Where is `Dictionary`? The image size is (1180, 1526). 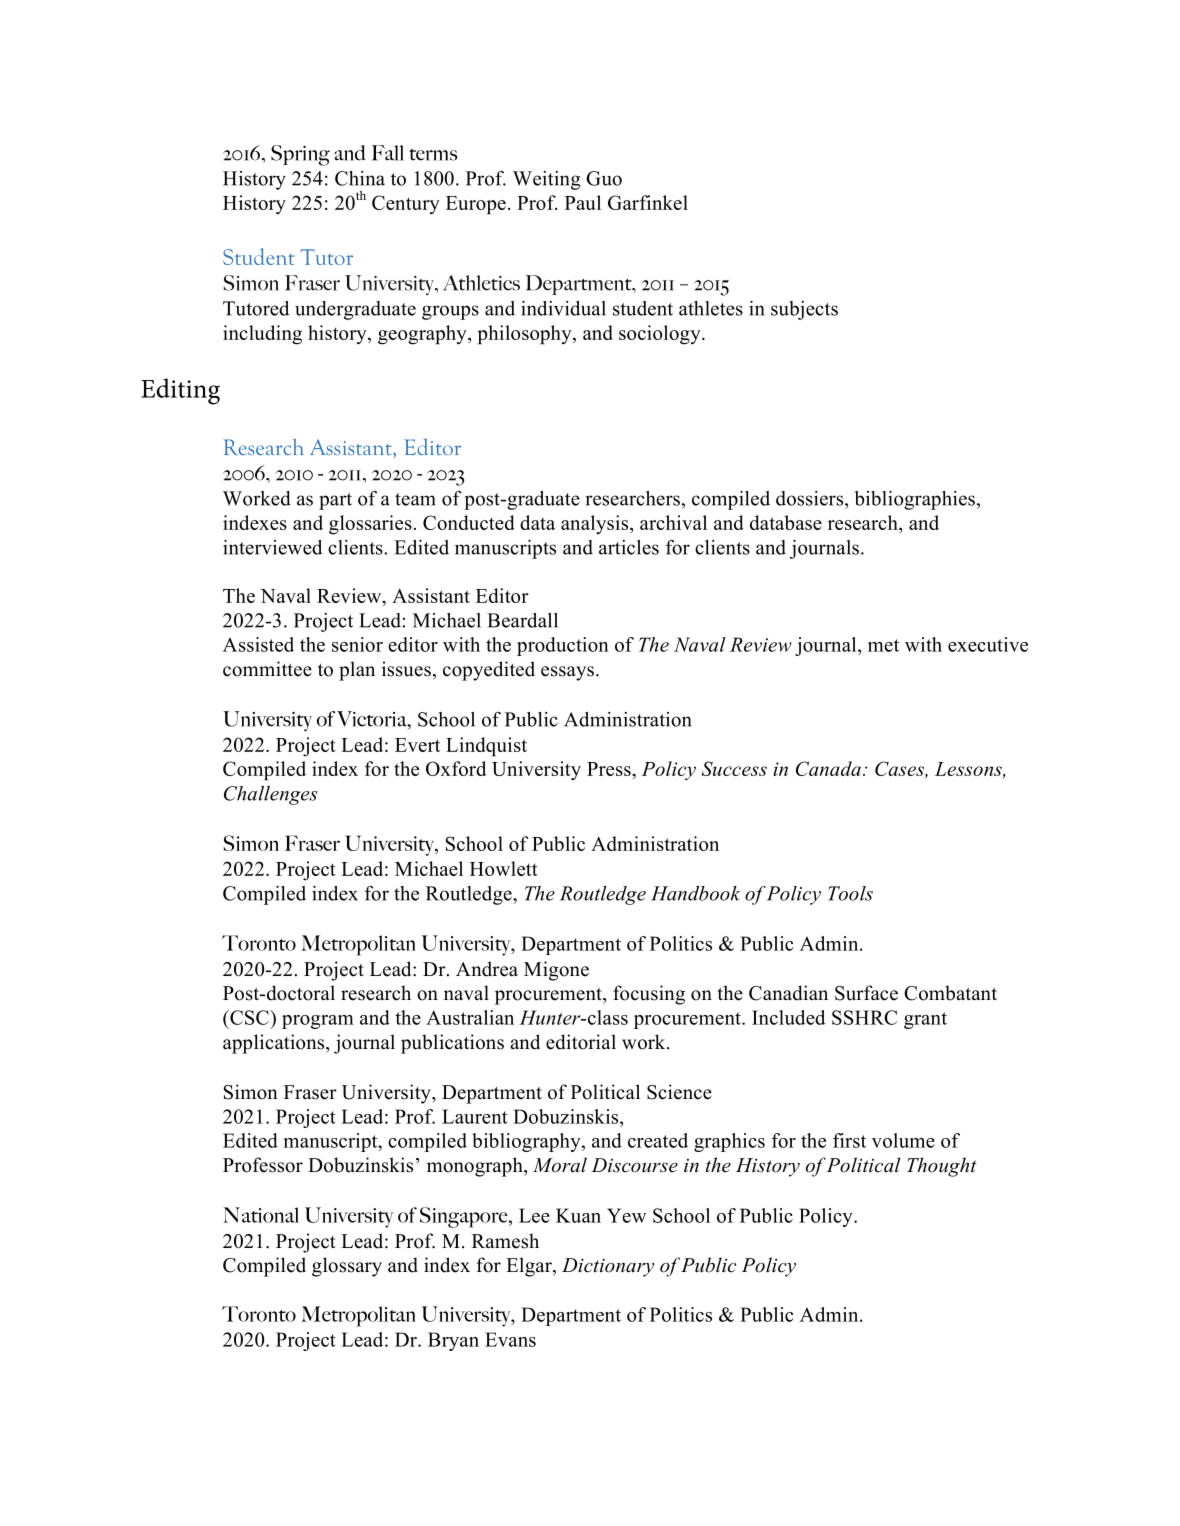
Dictionary is located at coordinates (608, 1267).
